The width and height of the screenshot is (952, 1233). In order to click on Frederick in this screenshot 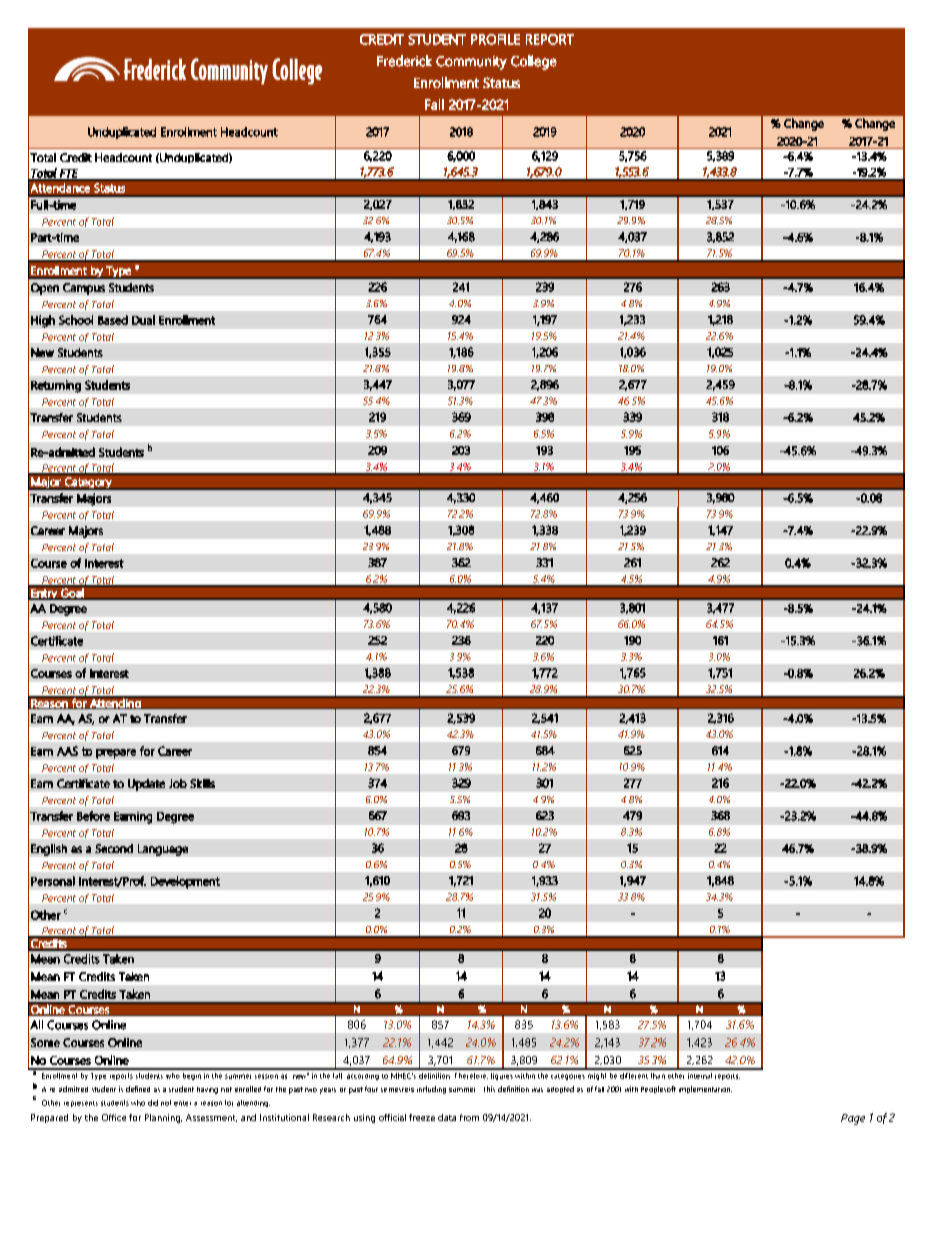, I will do `click(404, 61)`.
